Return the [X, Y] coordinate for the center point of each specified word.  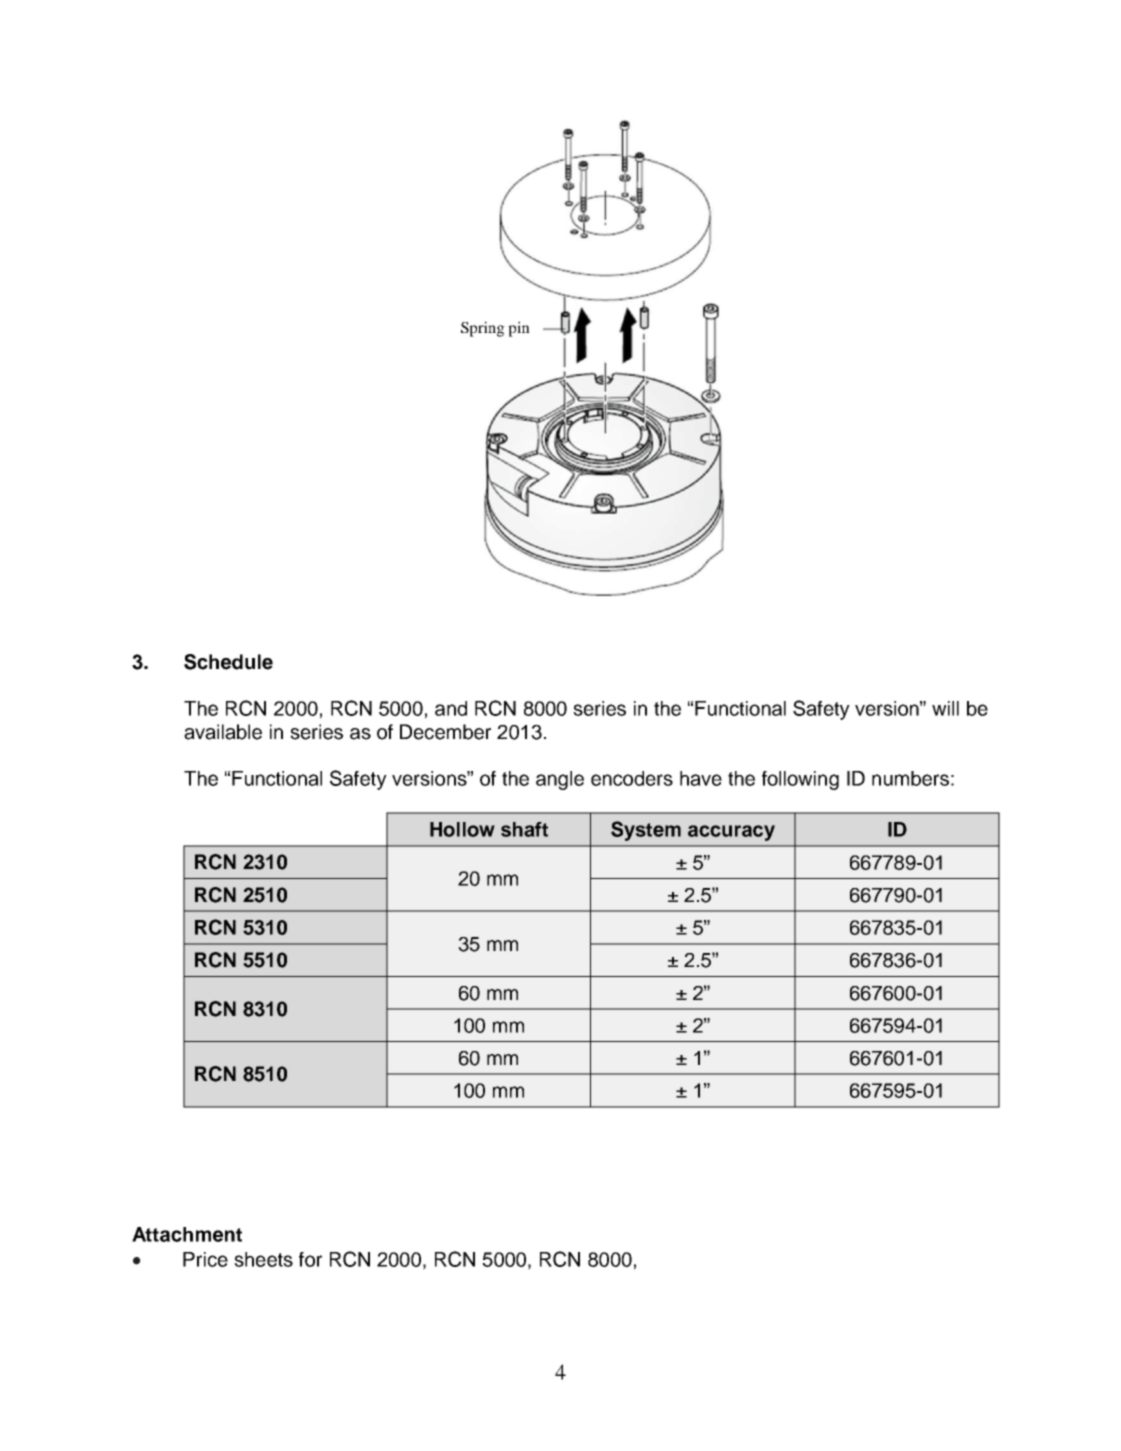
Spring [483, 329]
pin [519, 329]
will [945, 708]
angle [560, 780]
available [223, 732]
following [800, 780]
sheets [263, 1259]
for [310, 1259]
